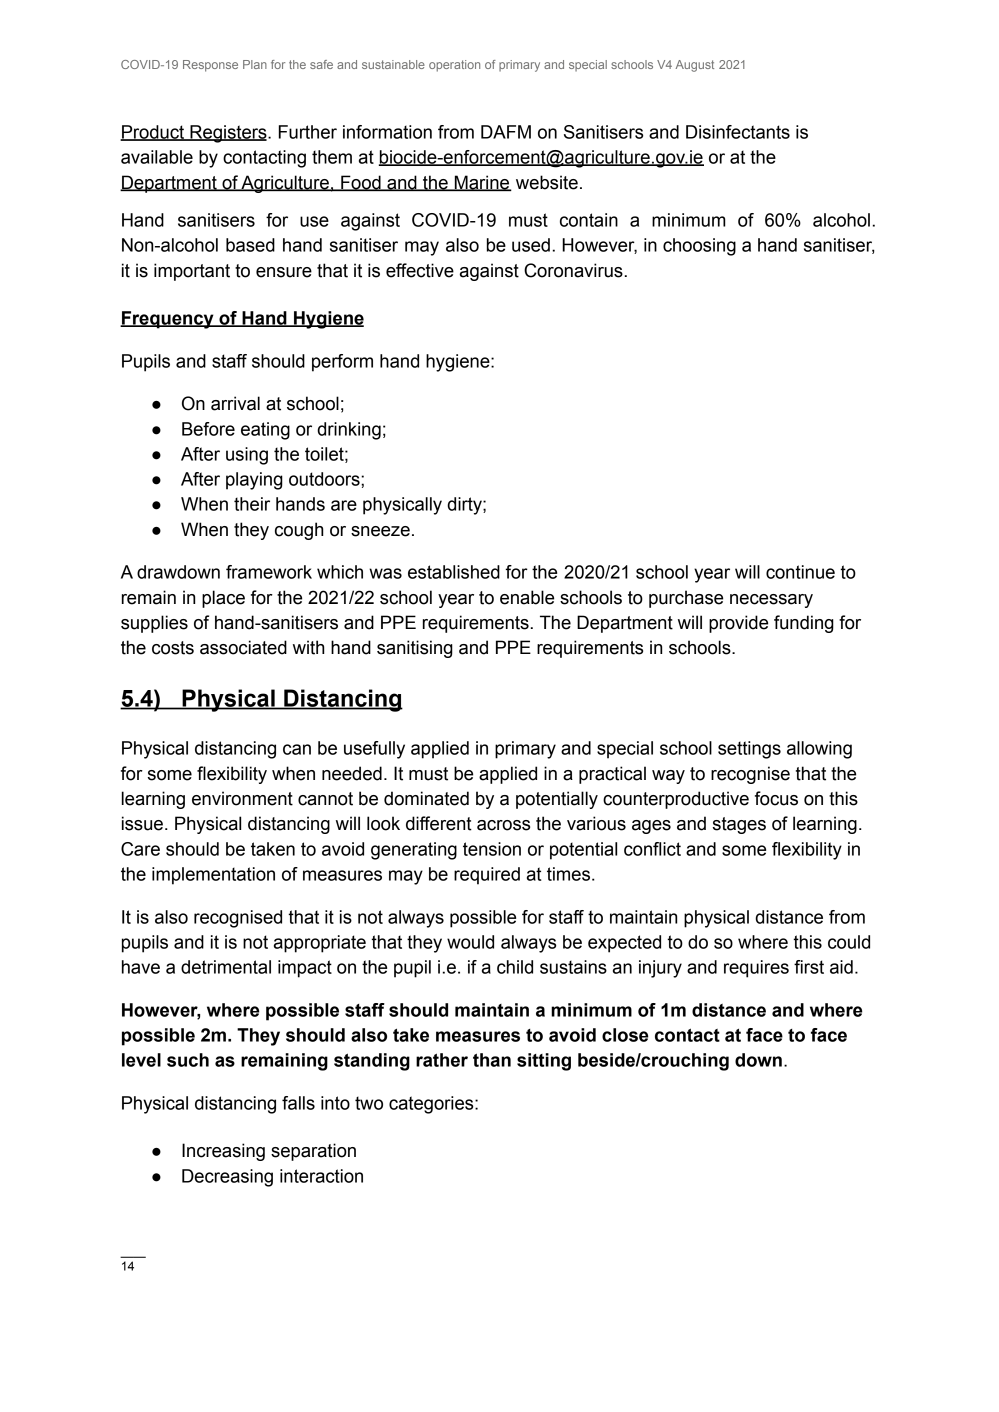 Image resolution: width=999 pixels, height=1412 pixels. Describe the element at coordinates (738, 624) in the screenshot. I see `provide` at that location.
